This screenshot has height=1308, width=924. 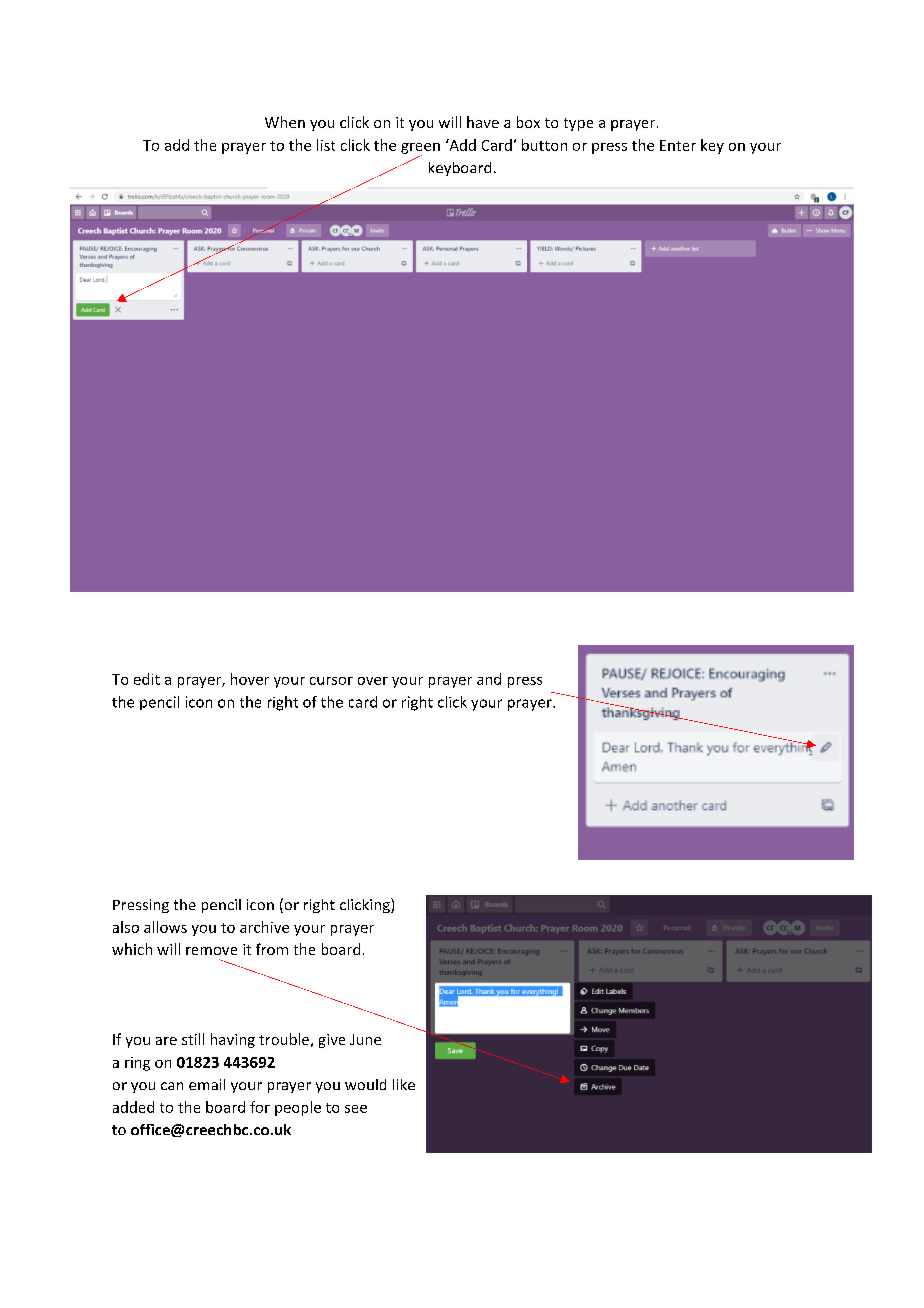 What do you see at coordinates (285, 122) in the screenshot?
I see `When` at bounding box center [285, 122].
